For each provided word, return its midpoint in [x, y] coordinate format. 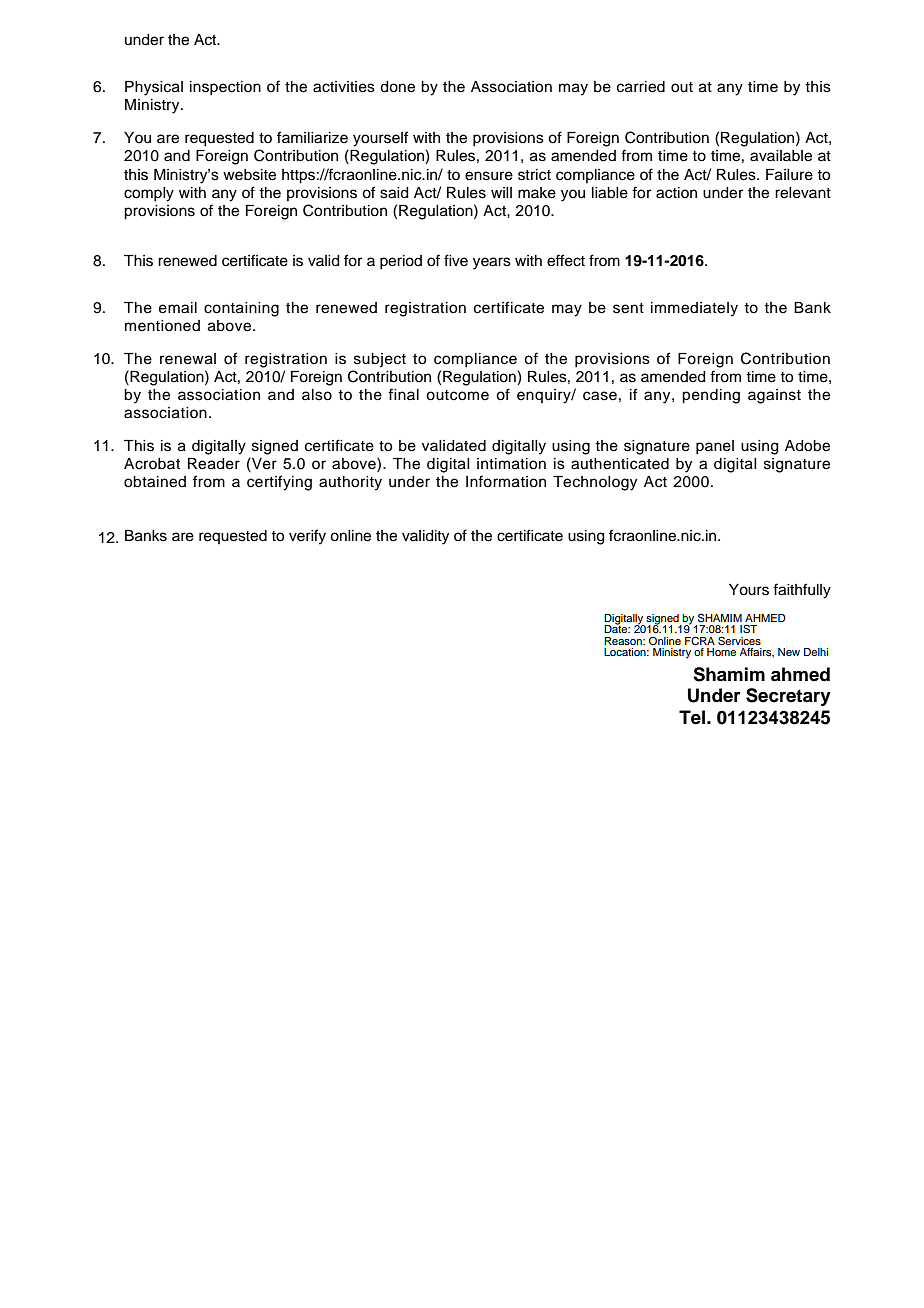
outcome [457, 395]
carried [641, 87]
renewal [188, 359]
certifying [279, 483]
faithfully [802, 591]
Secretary [788, 697]
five [456, 260]
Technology [595, 483]
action [676, 193]
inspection [225, 88]
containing [241, 309]
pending [711, 396]
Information [506, 481]
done [397, 87]
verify [307, 537]
